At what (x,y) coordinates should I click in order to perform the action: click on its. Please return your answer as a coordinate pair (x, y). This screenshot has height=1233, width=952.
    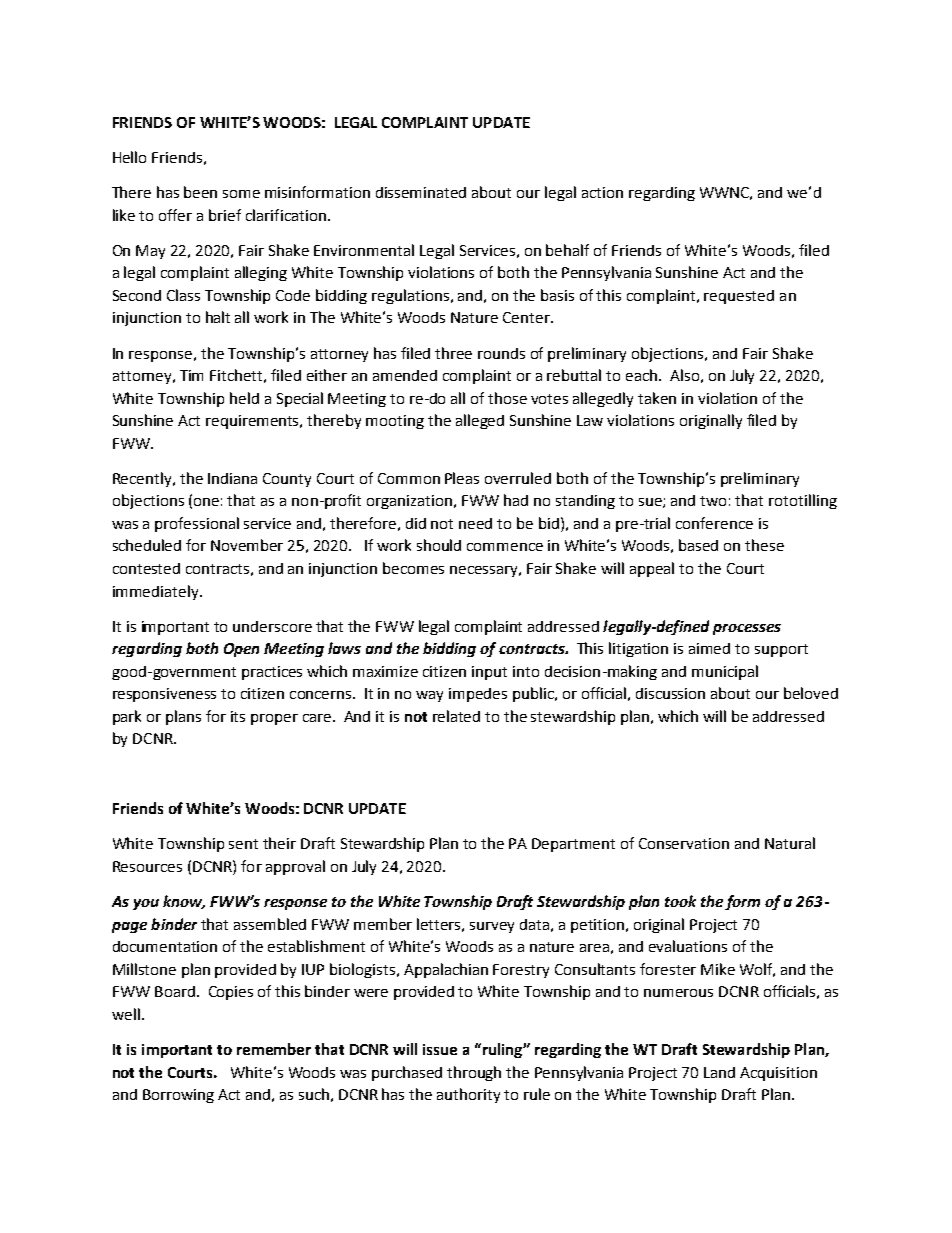
    Looking at the image, I should click on (238, 716).
